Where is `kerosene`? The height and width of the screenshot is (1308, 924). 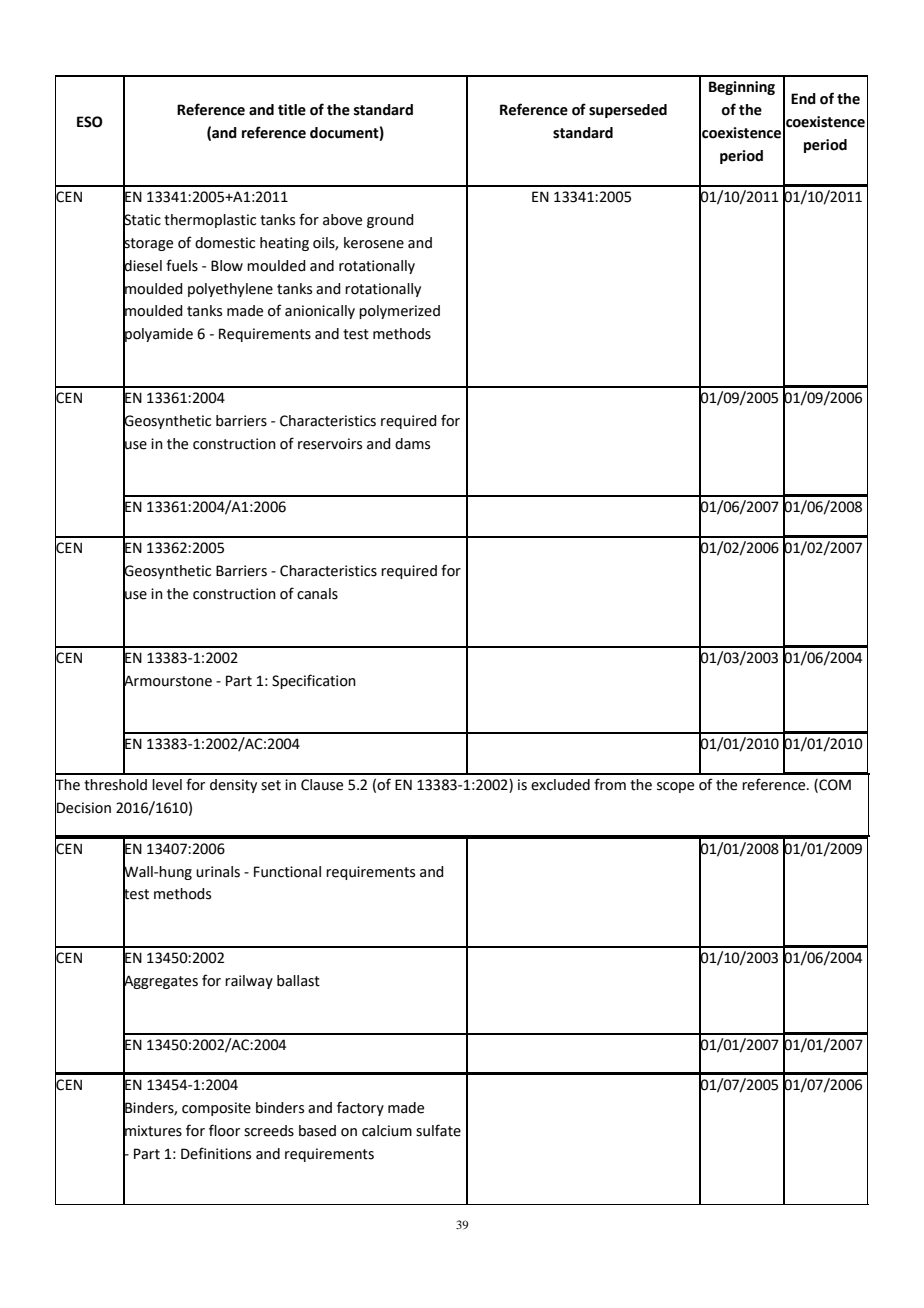 kerosene is located at coordinates (374, 243).
